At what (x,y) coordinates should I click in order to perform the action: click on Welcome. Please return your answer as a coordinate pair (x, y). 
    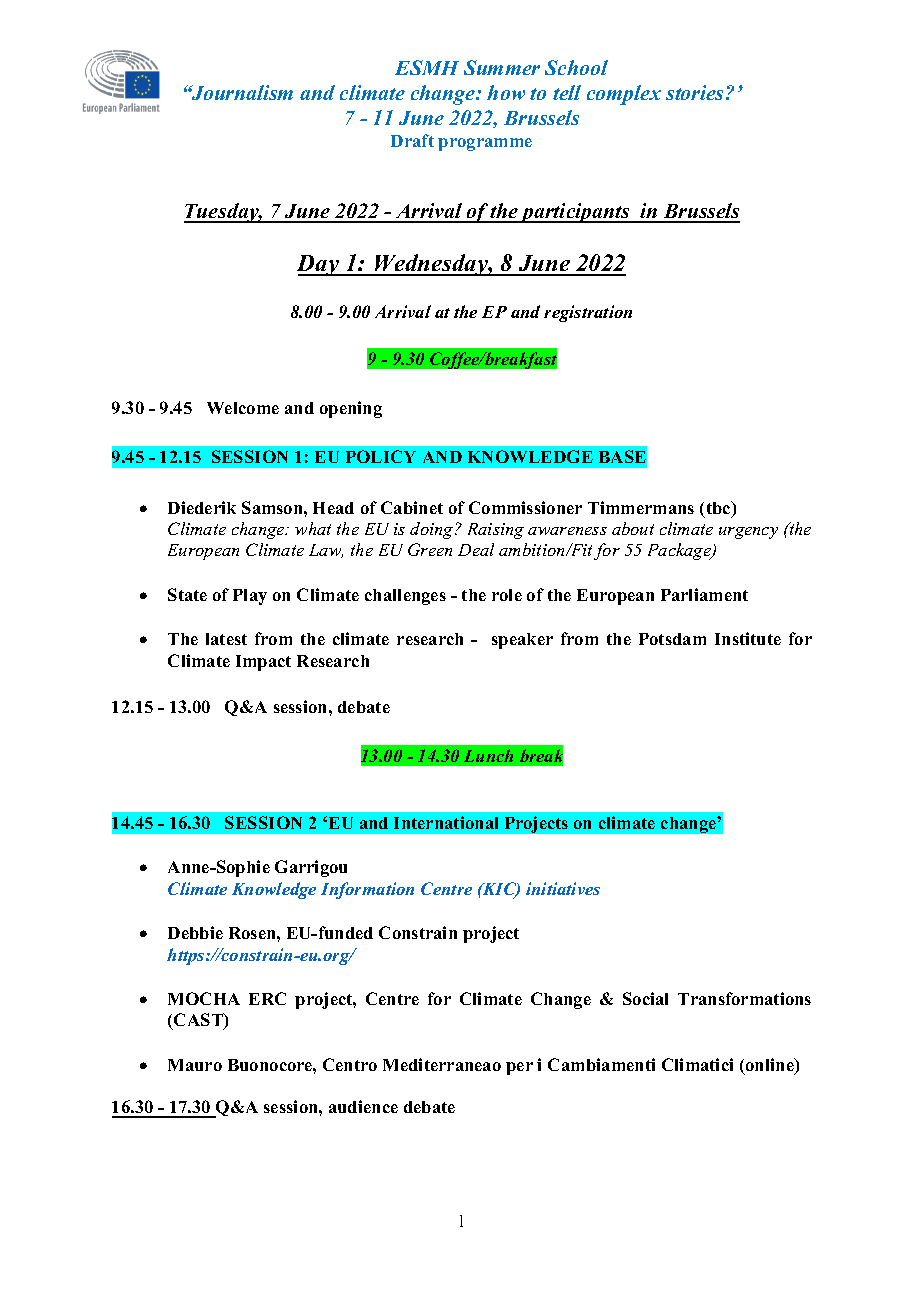
    Looking at the image, I should click on (243, 408).
